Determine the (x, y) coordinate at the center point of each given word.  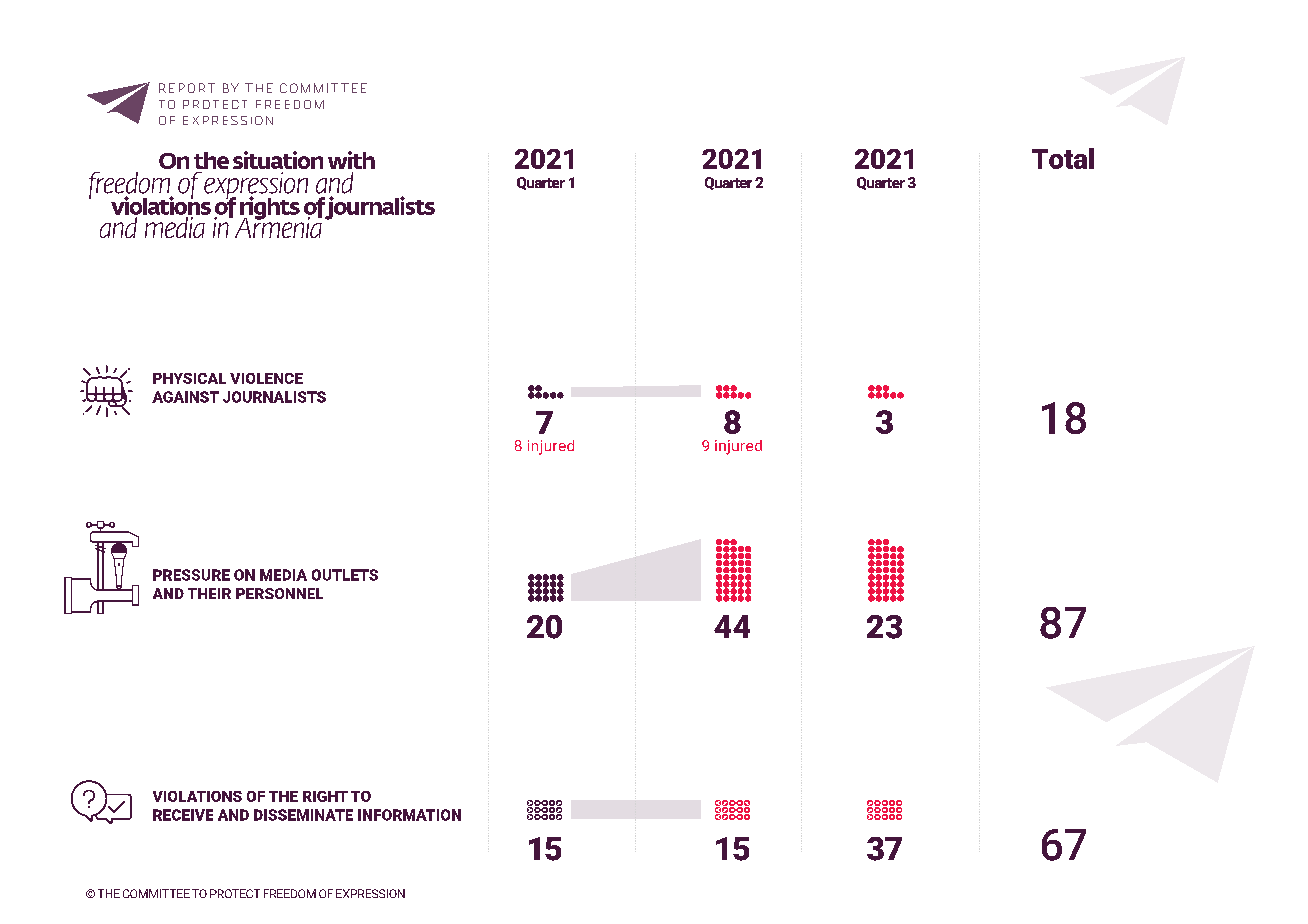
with (351, 160)
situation (278, 160)
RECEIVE (183, 815)
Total (1063, 158)
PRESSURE (191, 575)
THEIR (209, 593)
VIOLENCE (266, 378)
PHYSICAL (189, 378)
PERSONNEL (279, 593)
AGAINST (185, 397)
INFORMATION (409, 815)
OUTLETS (345, 575)
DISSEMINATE (303, 815)
